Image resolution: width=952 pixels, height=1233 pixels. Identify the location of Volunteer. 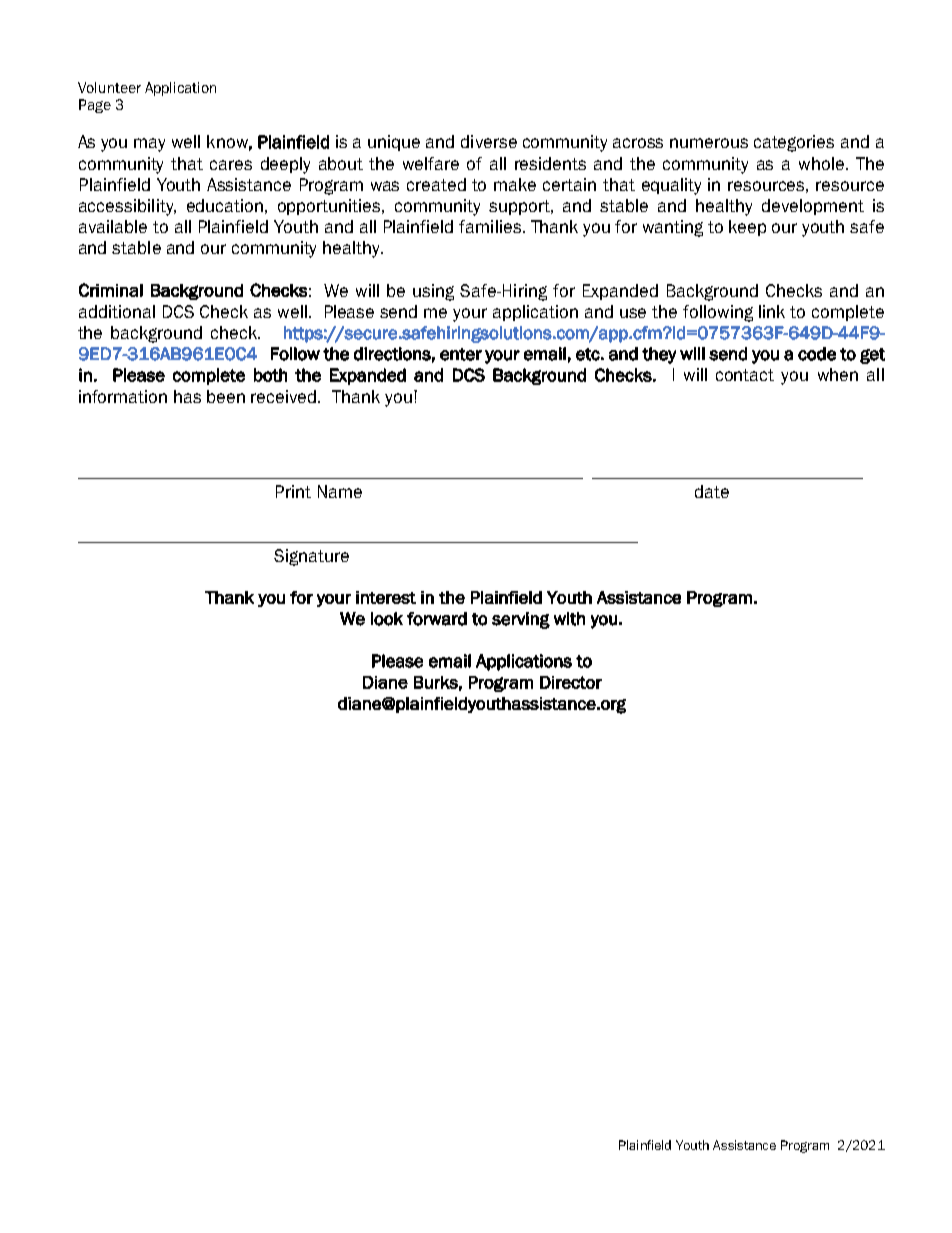
(109, 87).
